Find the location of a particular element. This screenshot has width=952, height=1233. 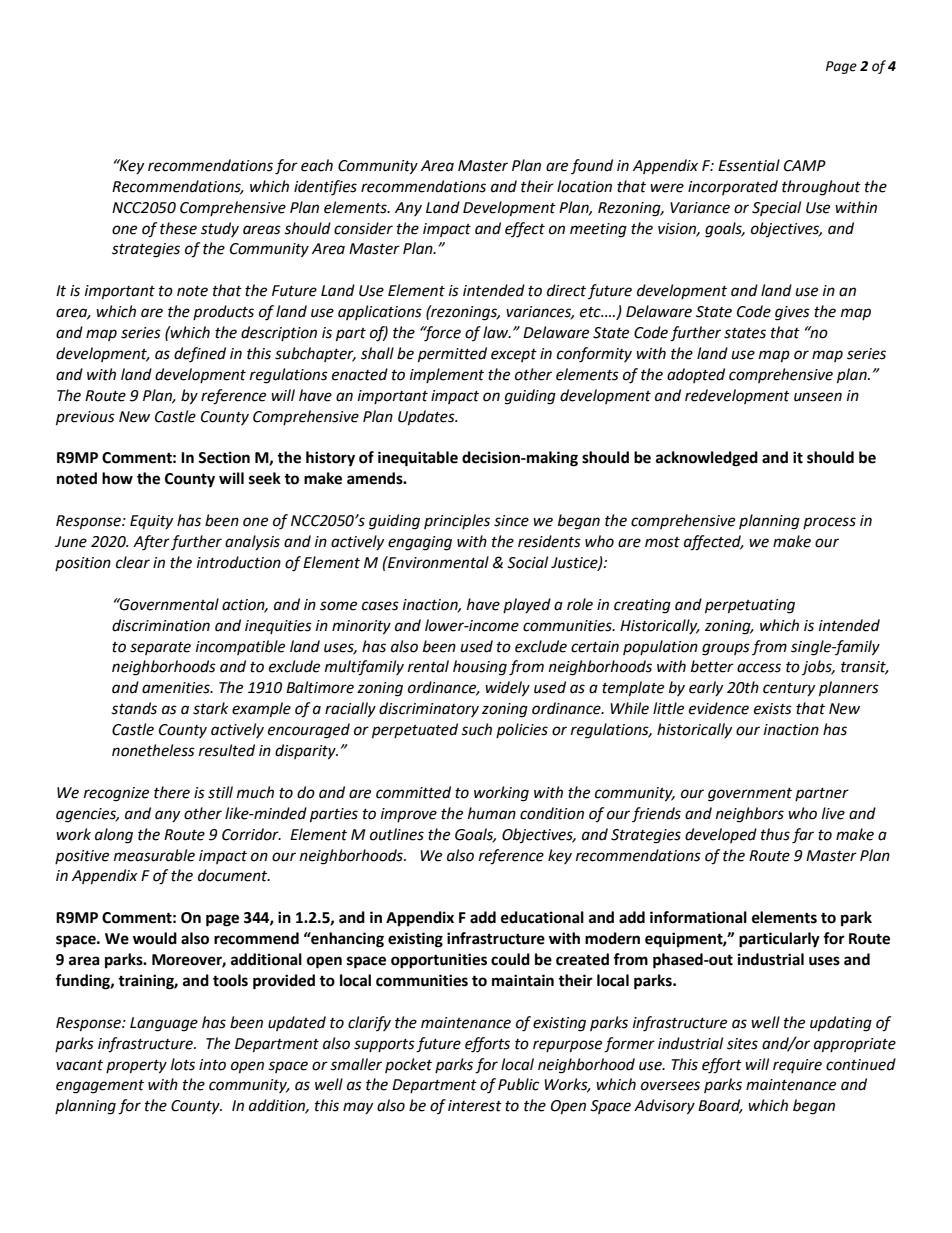

Special is located at coordinates (776, 208).
